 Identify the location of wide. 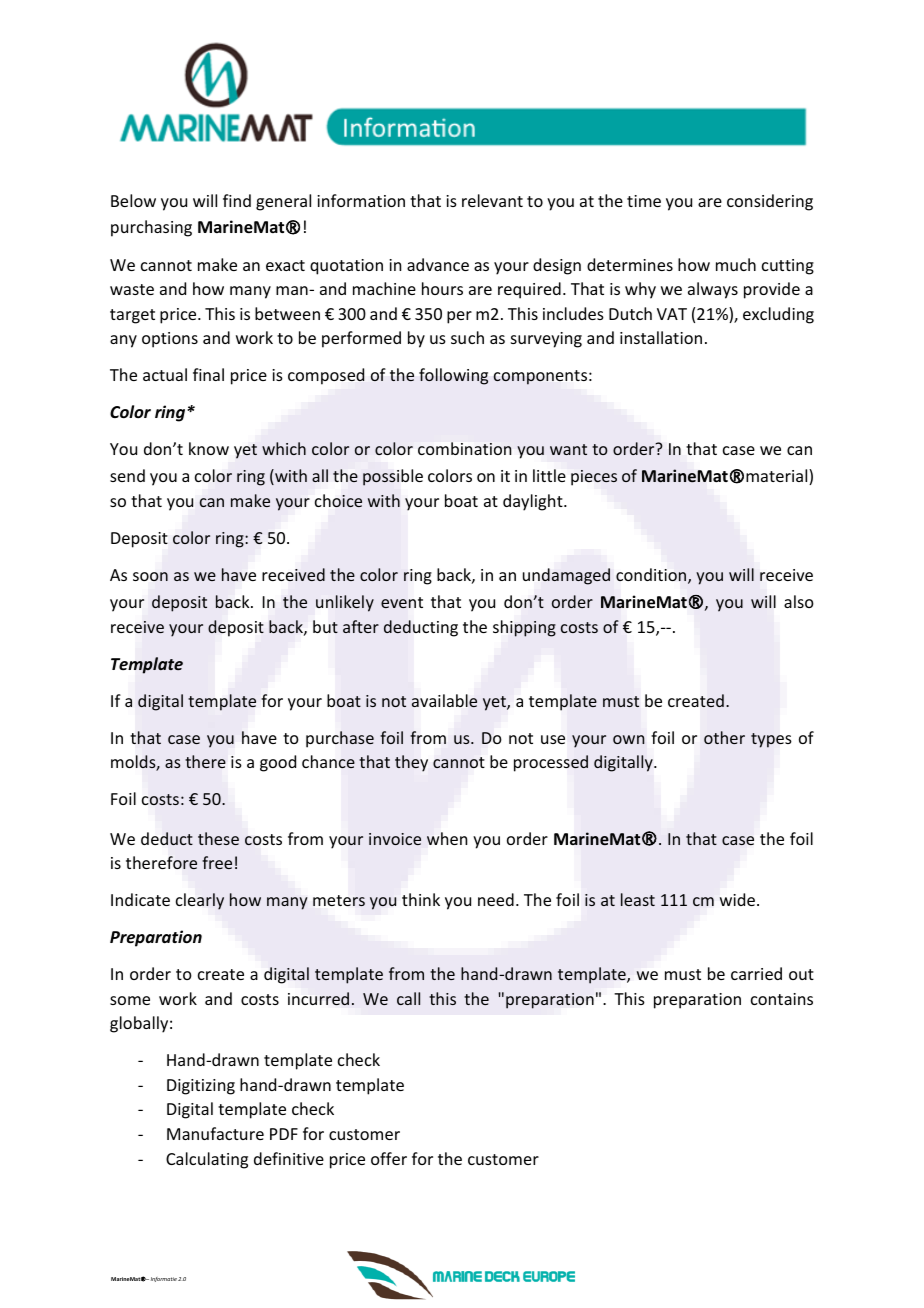
(738, 899).
